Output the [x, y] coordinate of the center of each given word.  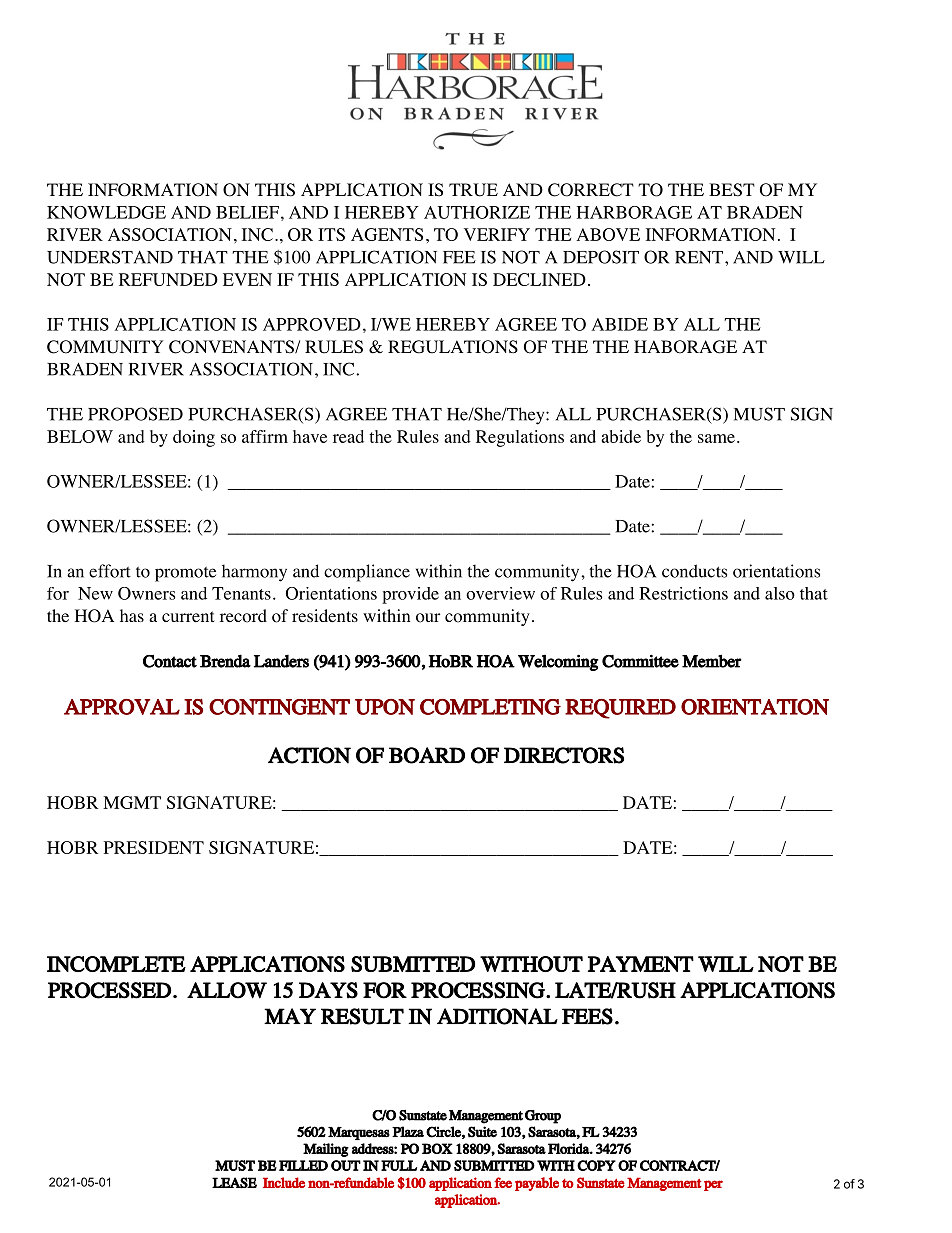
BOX [437, 1148]
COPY [596, 1165]
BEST [732, 190]
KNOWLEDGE [106, 212]
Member [712, 661]
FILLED [303, 1165]
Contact [170, 661]
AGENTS [387, 234]
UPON [385, 707]
